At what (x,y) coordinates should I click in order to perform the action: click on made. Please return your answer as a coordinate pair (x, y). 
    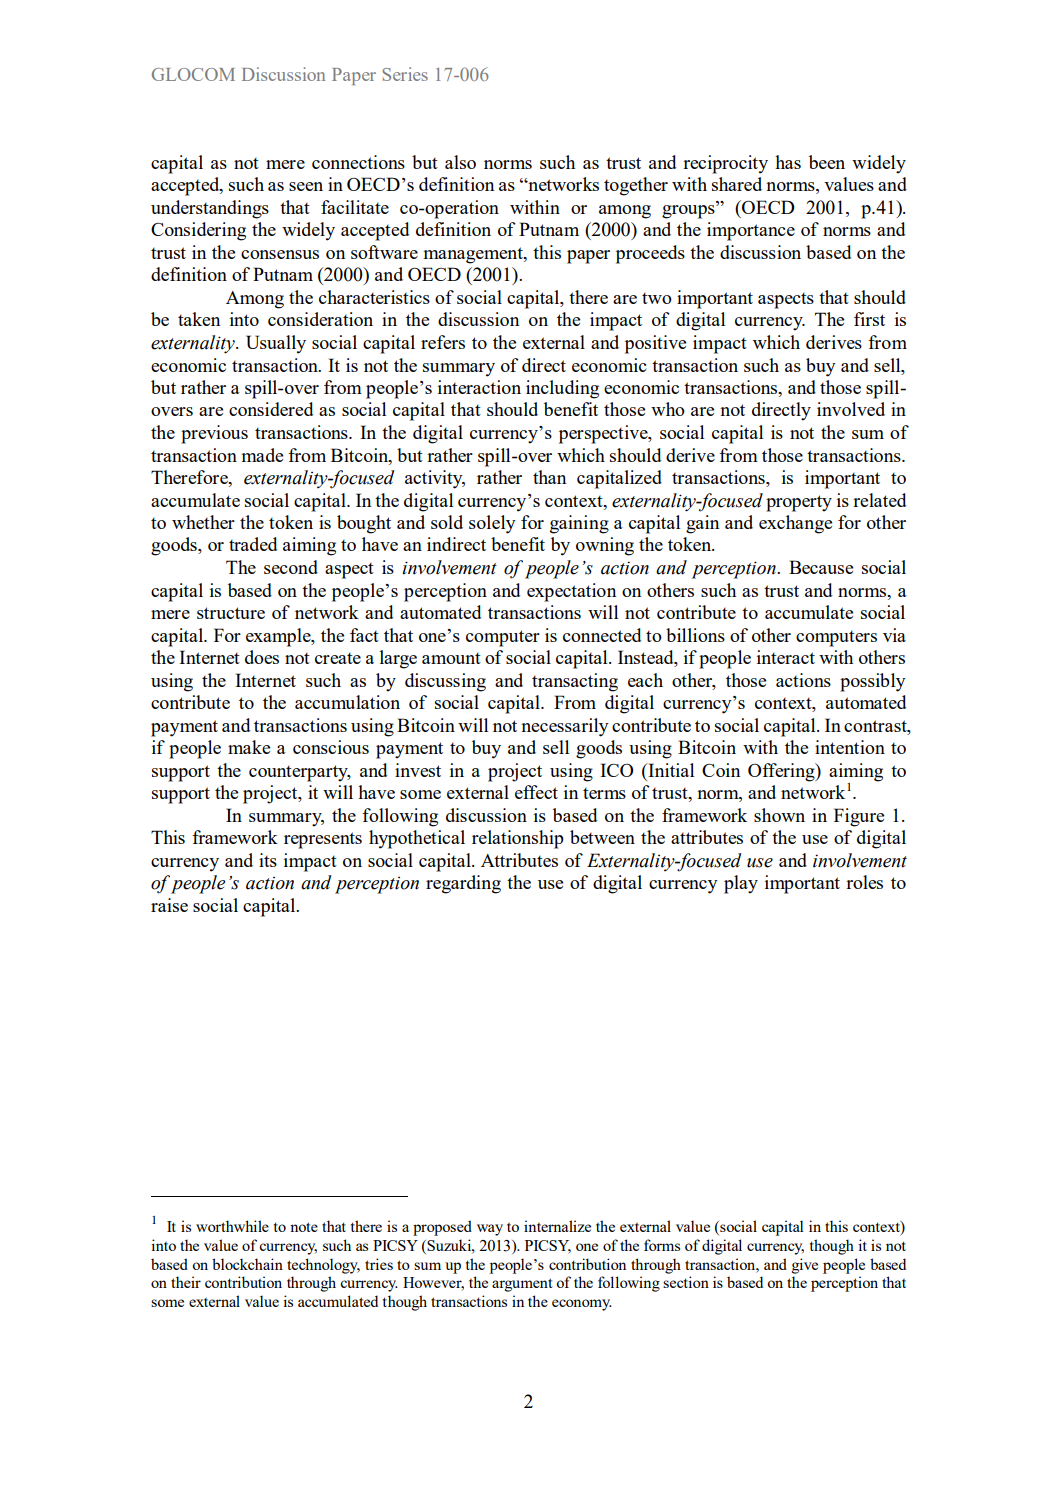
    Looking at the image, I should click on (262, 455).
